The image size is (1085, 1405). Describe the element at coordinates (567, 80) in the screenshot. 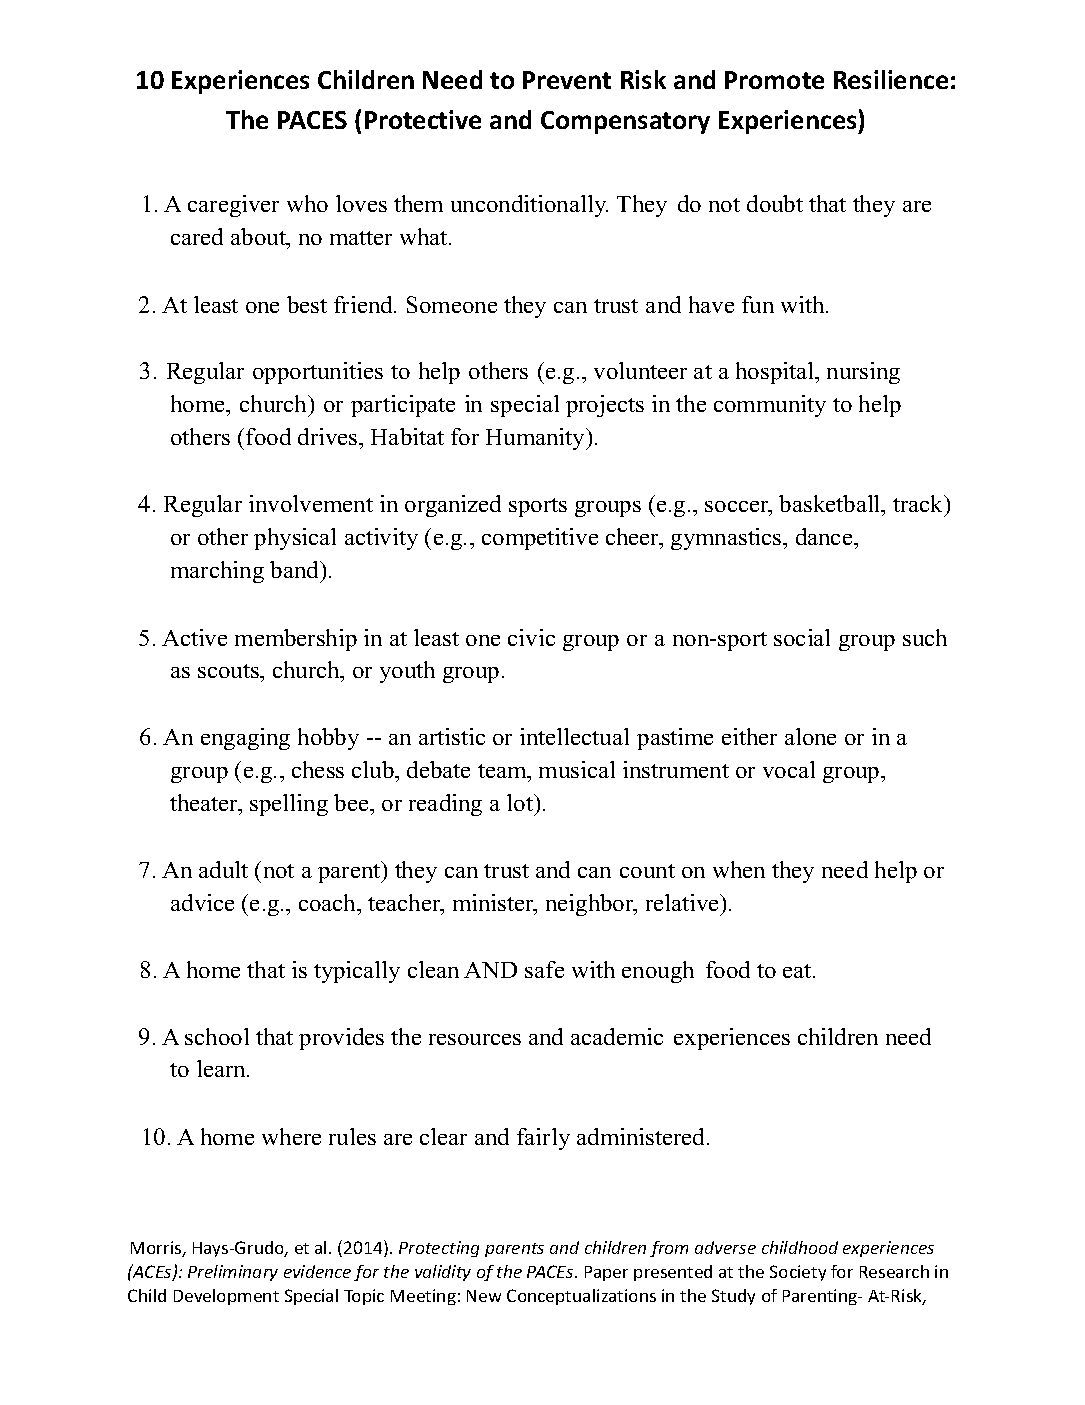

I see `Prevent` at that location.
